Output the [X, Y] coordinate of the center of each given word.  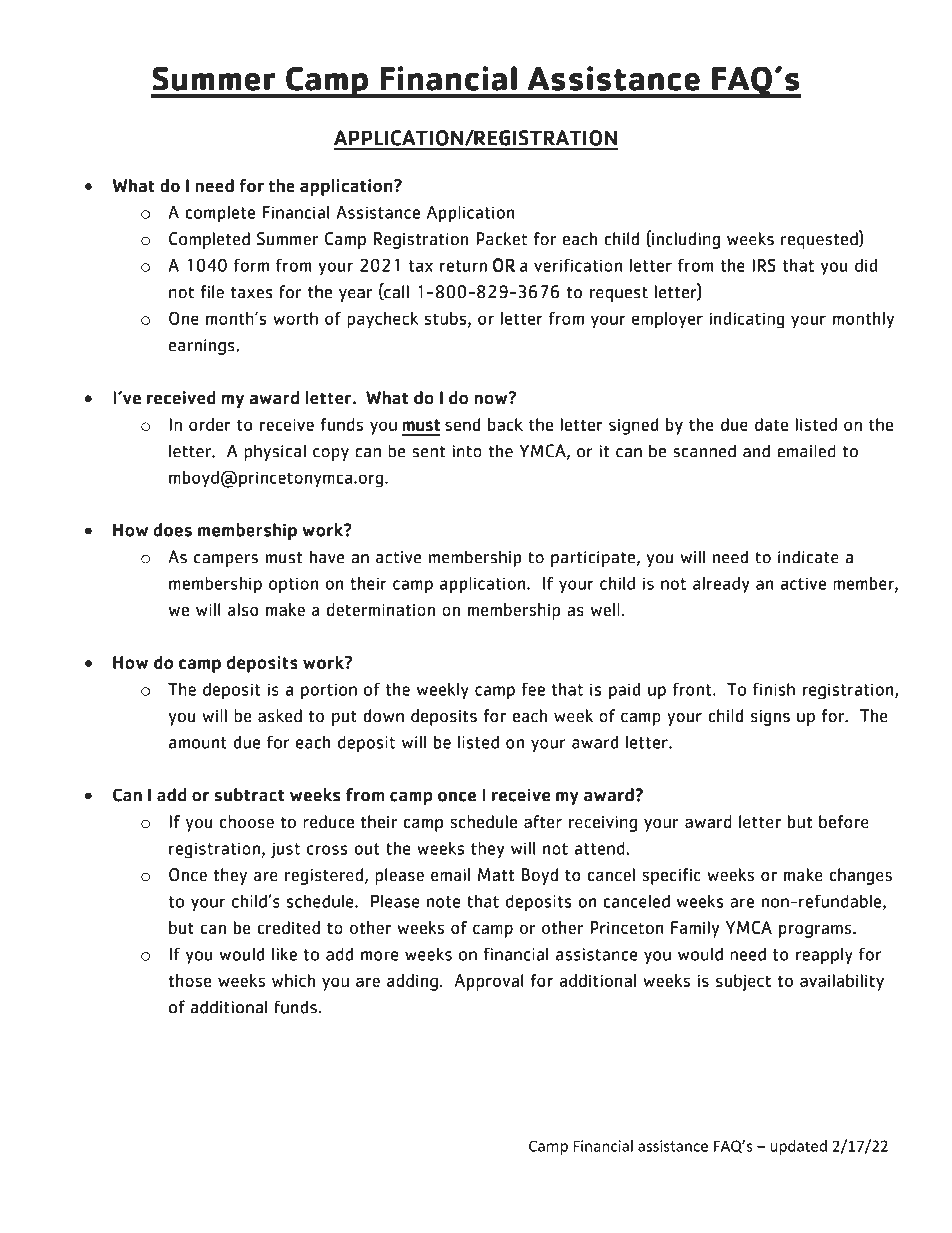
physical [275, 452]
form [251, 265]
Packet [501, 238]
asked [280, 715]
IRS [764, 265]
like [284, 954]
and [756, 451]
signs [770, 718]
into [467, 451]
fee [533, 689]
